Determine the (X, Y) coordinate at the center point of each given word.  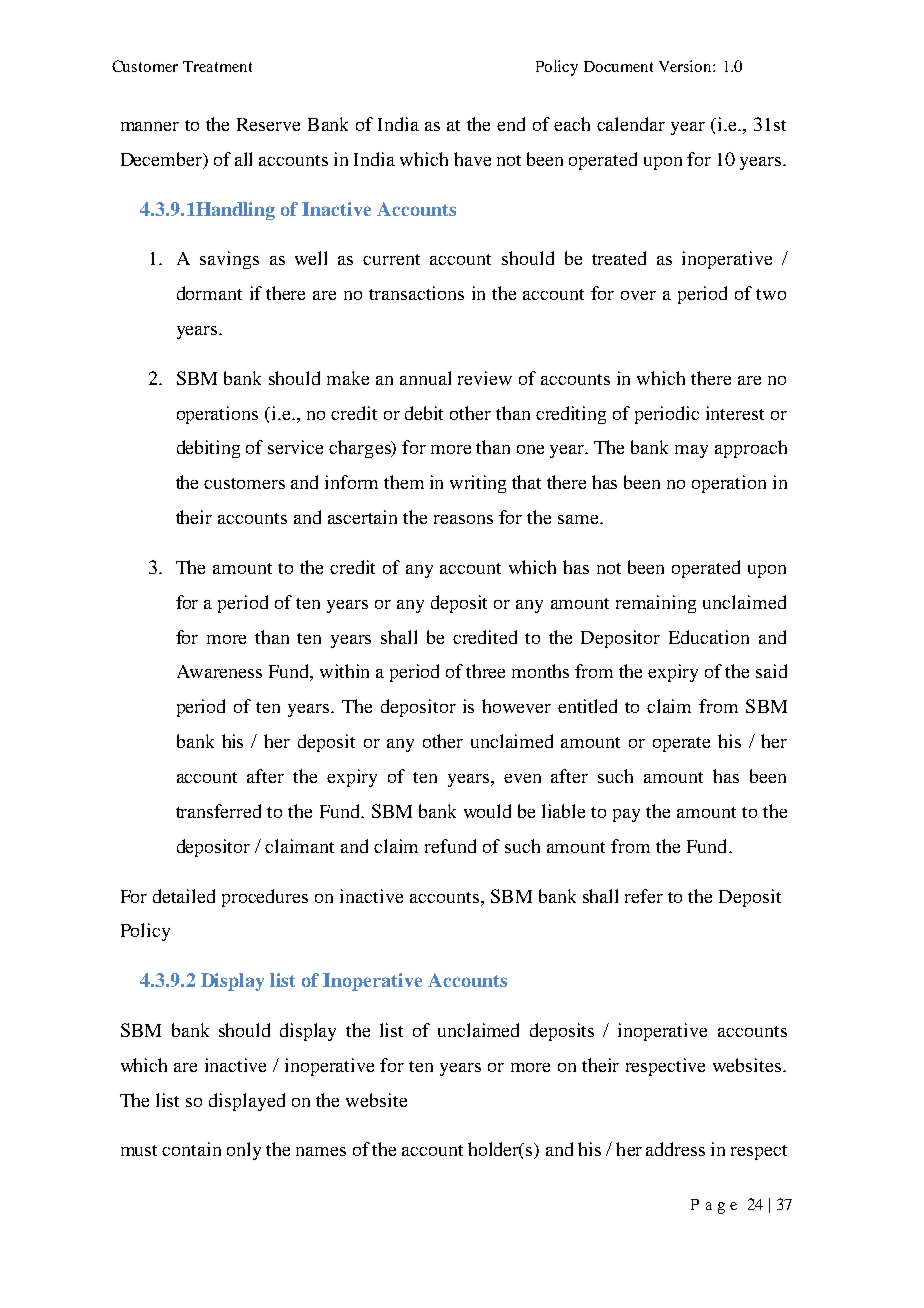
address (675, 1149)
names (321, 1151)
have (472, 159)
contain (191, 1149)
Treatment (217, 66)
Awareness (219, 671)
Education (709, 637)
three (485, 671)
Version (686, 66)
